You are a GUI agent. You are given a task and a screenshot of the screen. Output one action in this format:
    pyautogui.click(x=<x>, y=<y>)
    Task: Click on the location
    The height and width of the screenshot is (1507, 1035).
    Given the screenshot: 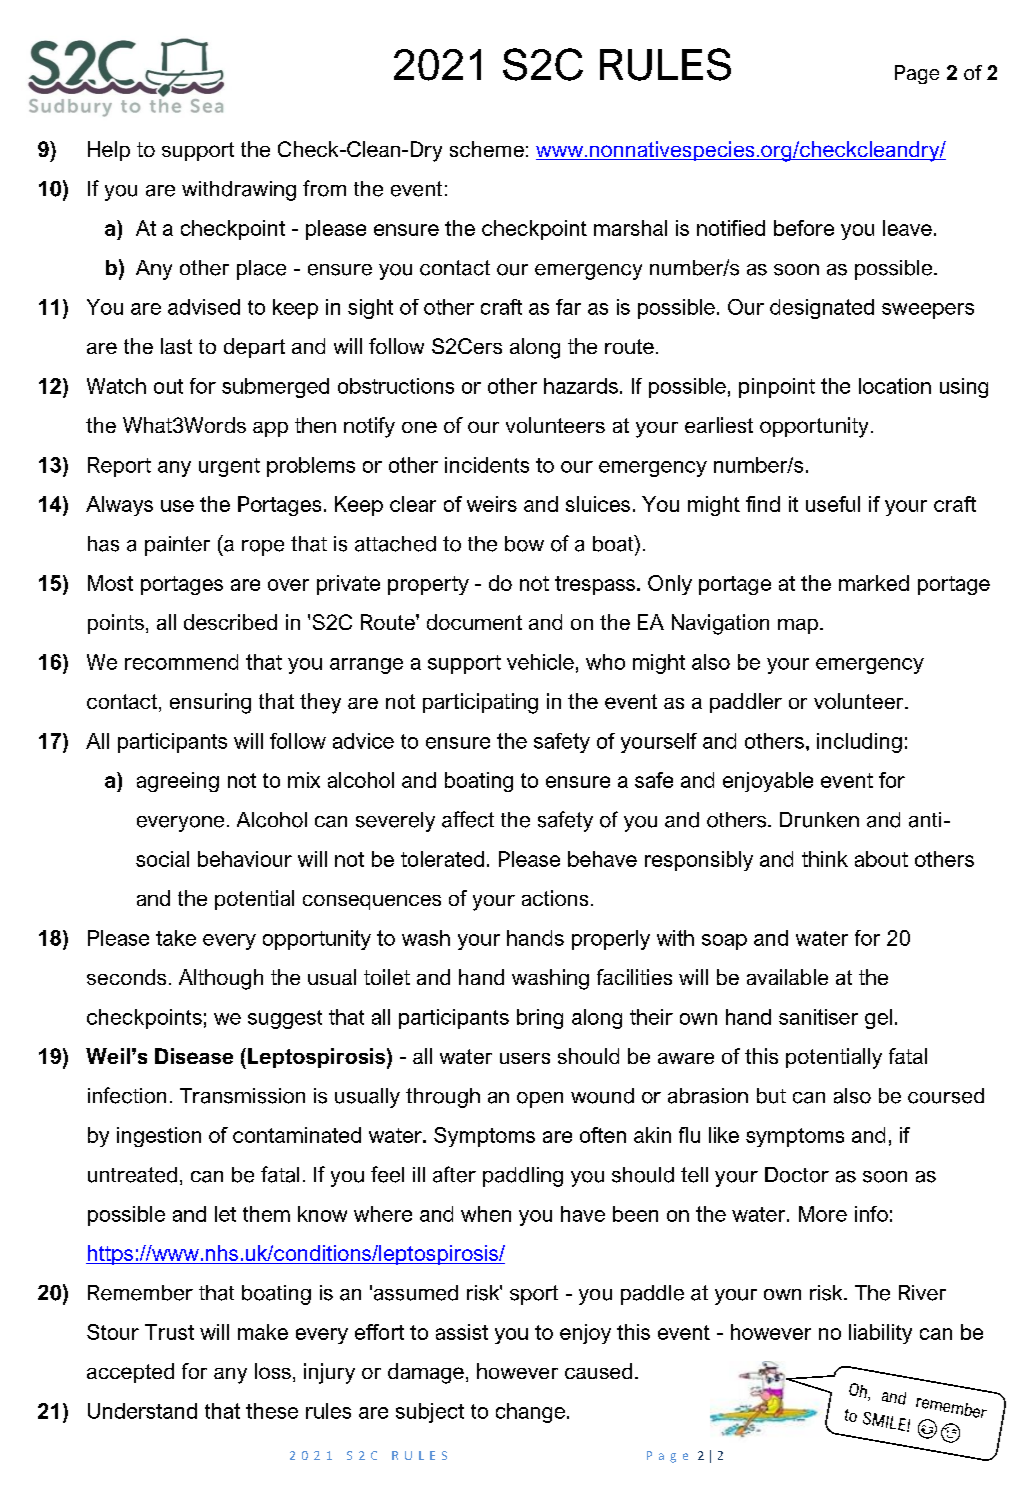 What is the action you would take?
    pyautogui.click(x=895, y=386)
